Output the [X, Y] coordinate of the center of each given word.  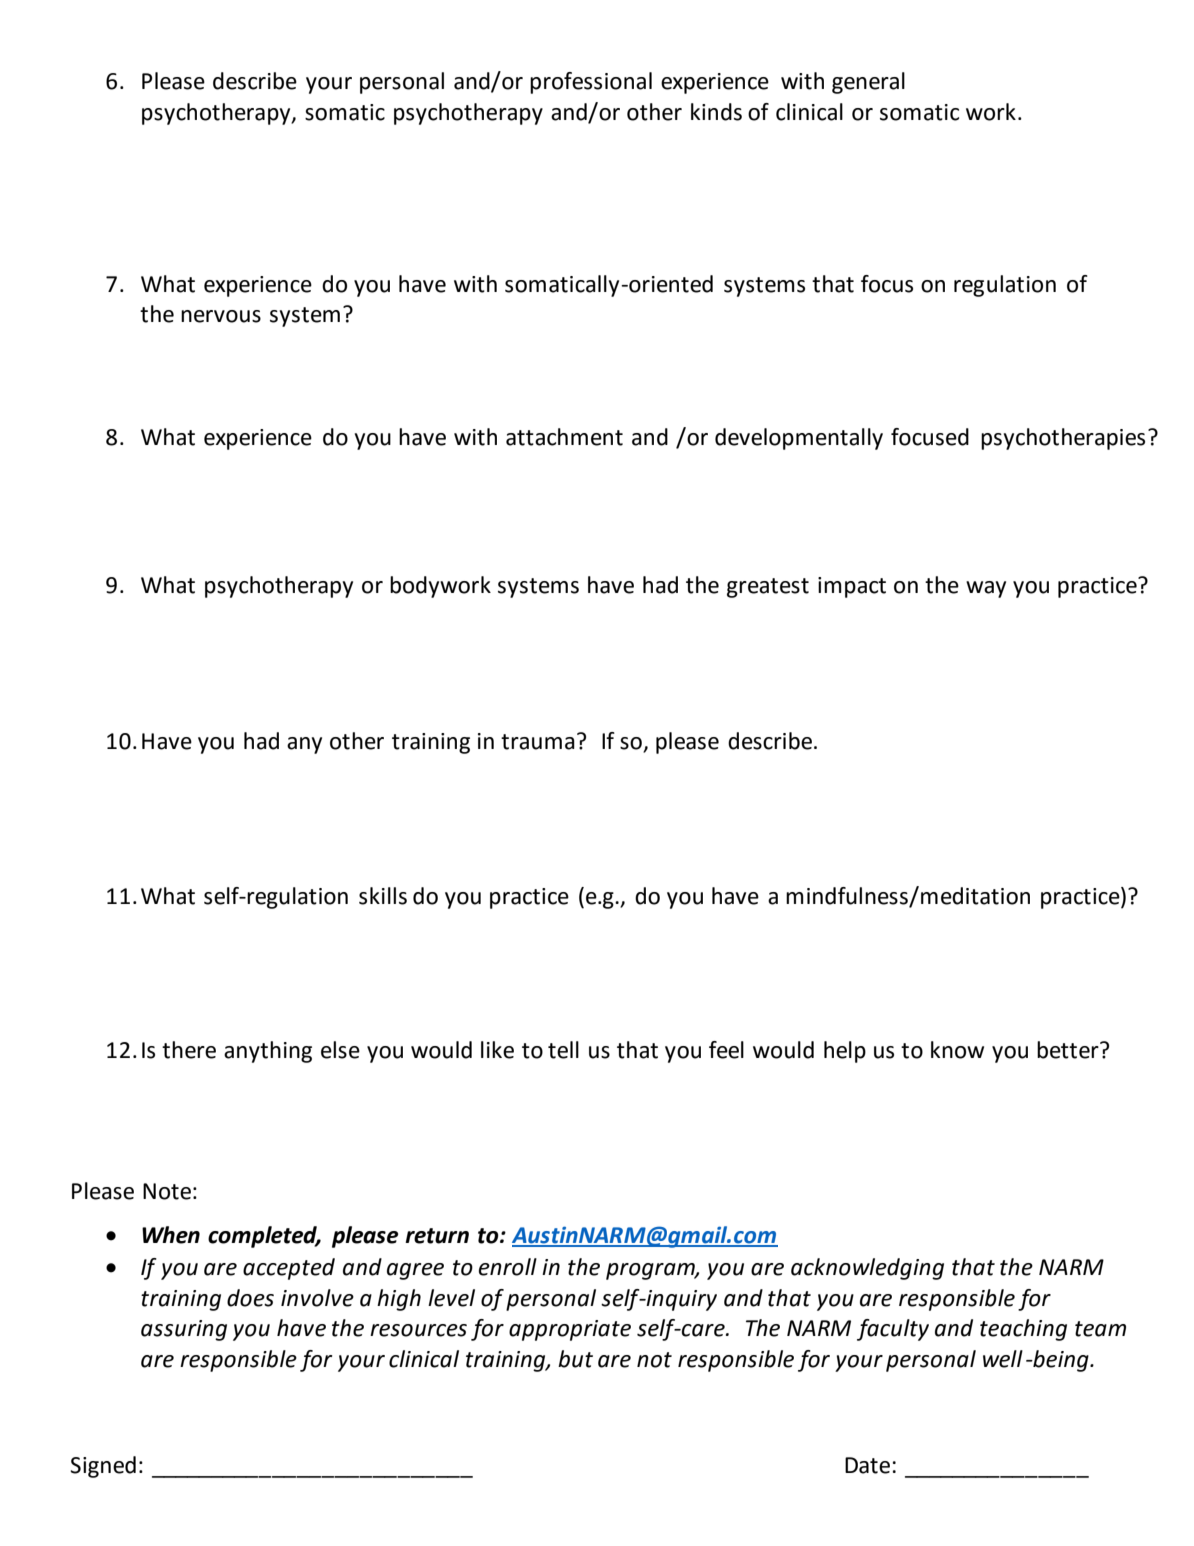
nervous [221, 316]
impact [852, 587]
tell [563, 1050]
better [1069, 1050]
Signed [103, 1467]
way [986, 589]
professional [591, 83]
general [868, 83]
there [189, 1050]
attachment [564, 437]
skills [383, 896]
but [575, 1359]
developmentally [799, 439]
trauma [538, 742]
